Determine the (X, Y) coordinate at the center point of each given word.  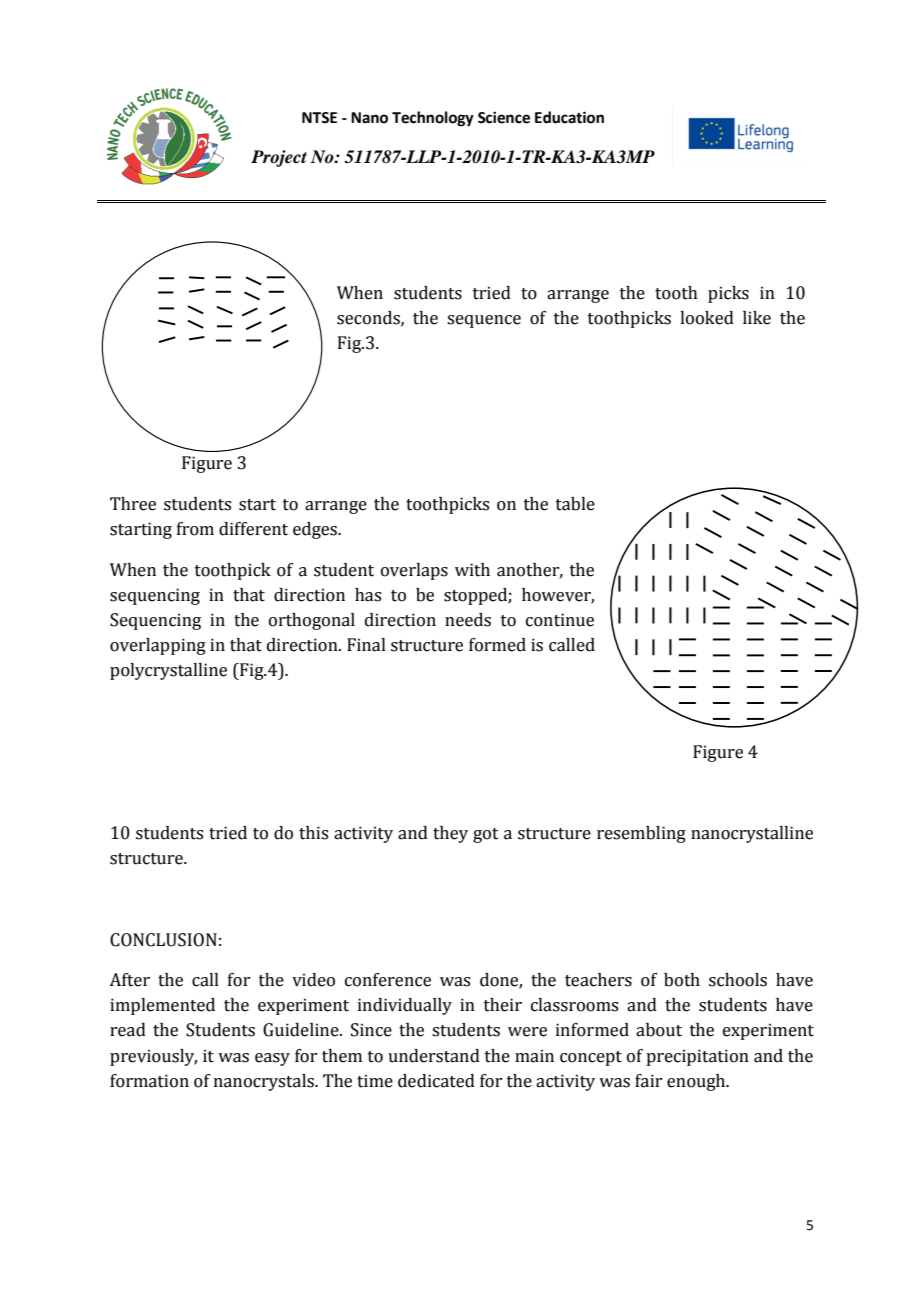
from (195, 529)
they (450, 834)
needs (468, 620)
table (575, 504)
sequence (484, 321)
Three (133, 504)
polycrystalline (168, 671)
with (472, 570)
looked (707, 318)
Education (569, 117)
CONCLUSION (163, 940)
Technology (433, 119)
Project (279, 158)
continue (560, 620)
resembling (641, 834)
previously (153, 1057)
